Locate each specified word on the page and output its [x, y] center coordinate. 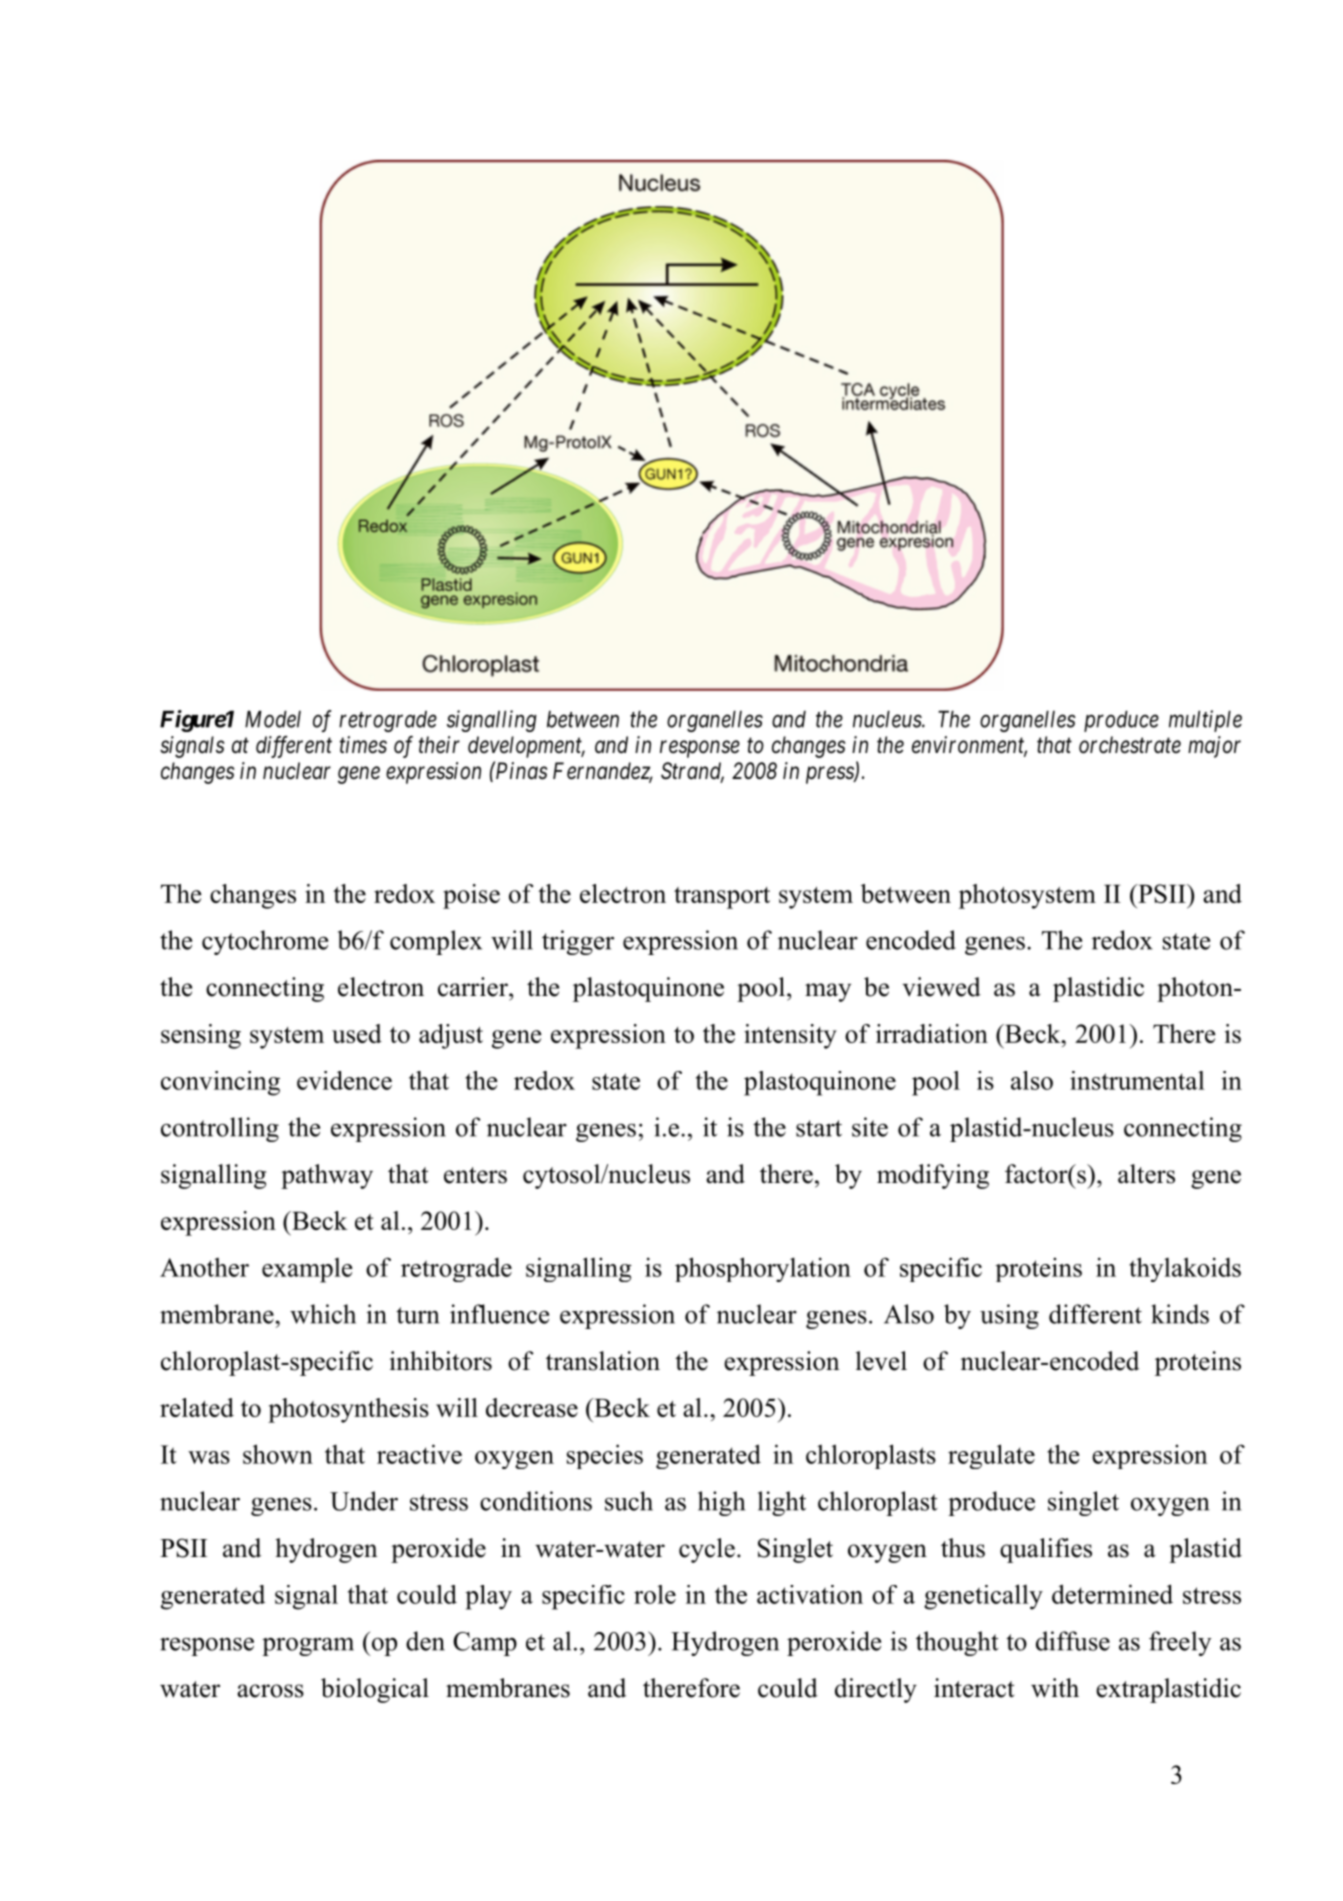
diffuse [1073, 1641]
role [655, 1594]
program [308, 1647]
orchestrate [1130, 745]
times [363, 745]
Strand [692, 772]
